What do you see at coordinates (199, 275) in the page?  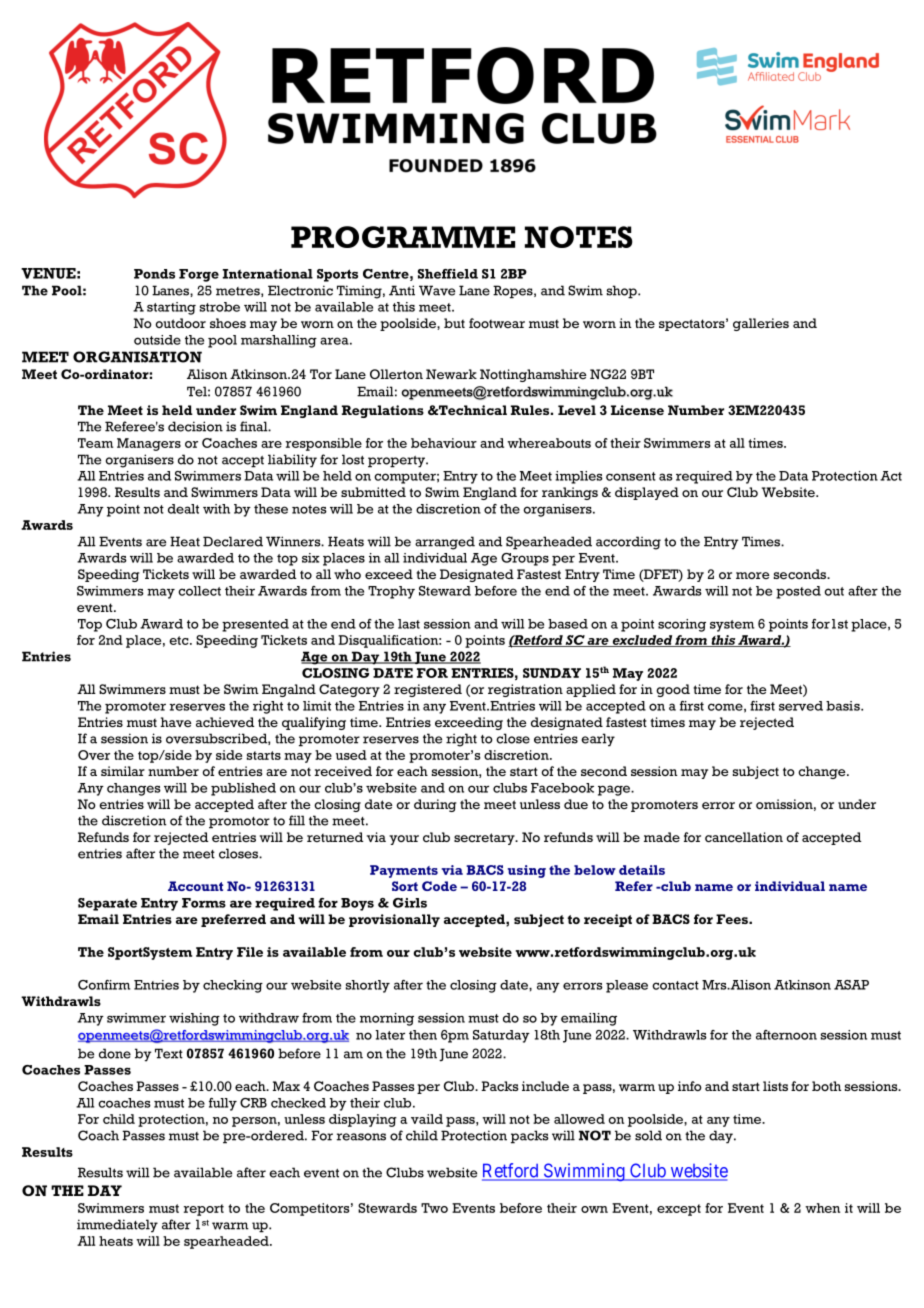 I see `Forge` at bounding box center [199, 275].
